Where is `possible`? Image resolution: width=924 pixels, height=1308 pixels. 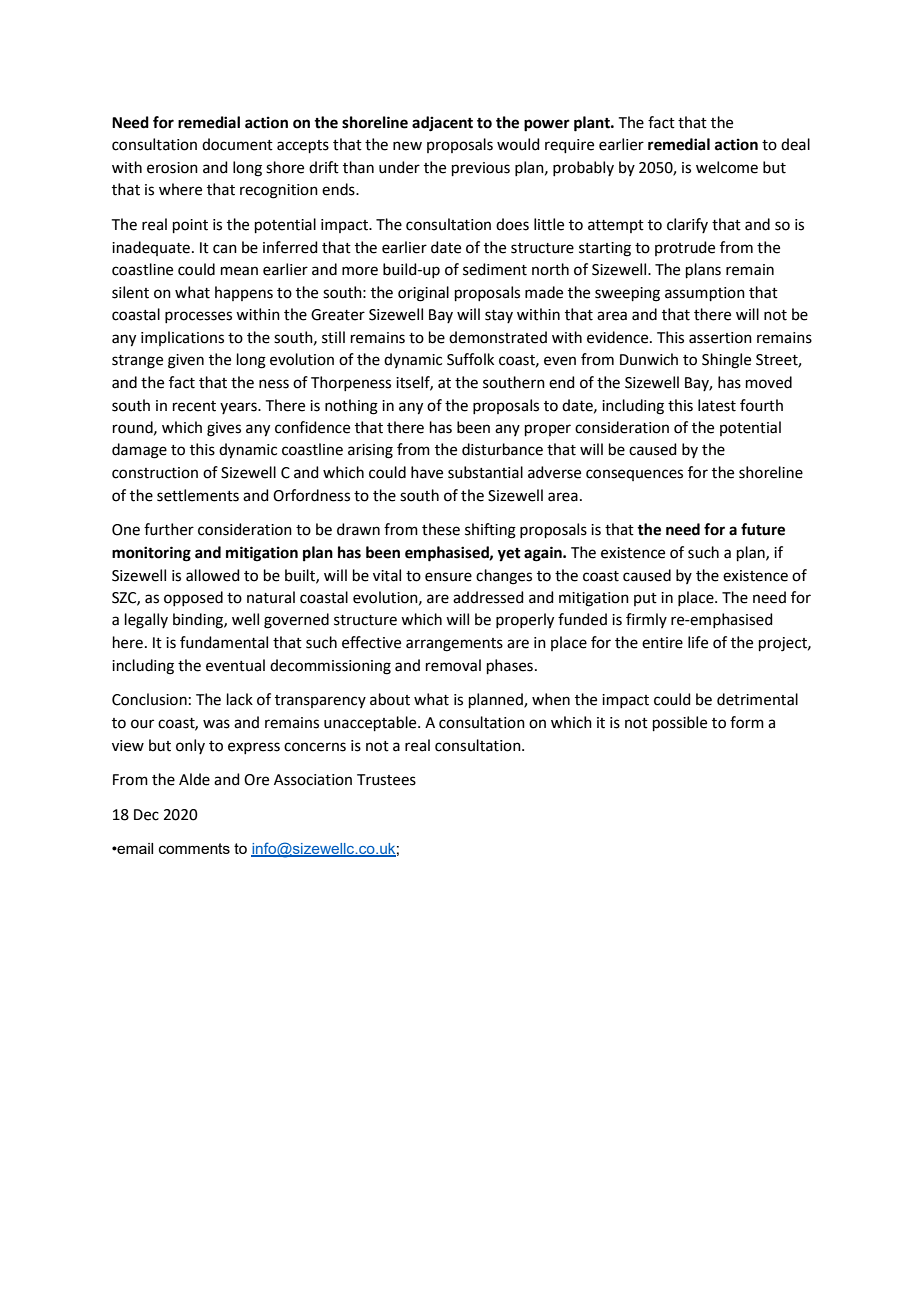
possible is located at coordinates (680, 723).
